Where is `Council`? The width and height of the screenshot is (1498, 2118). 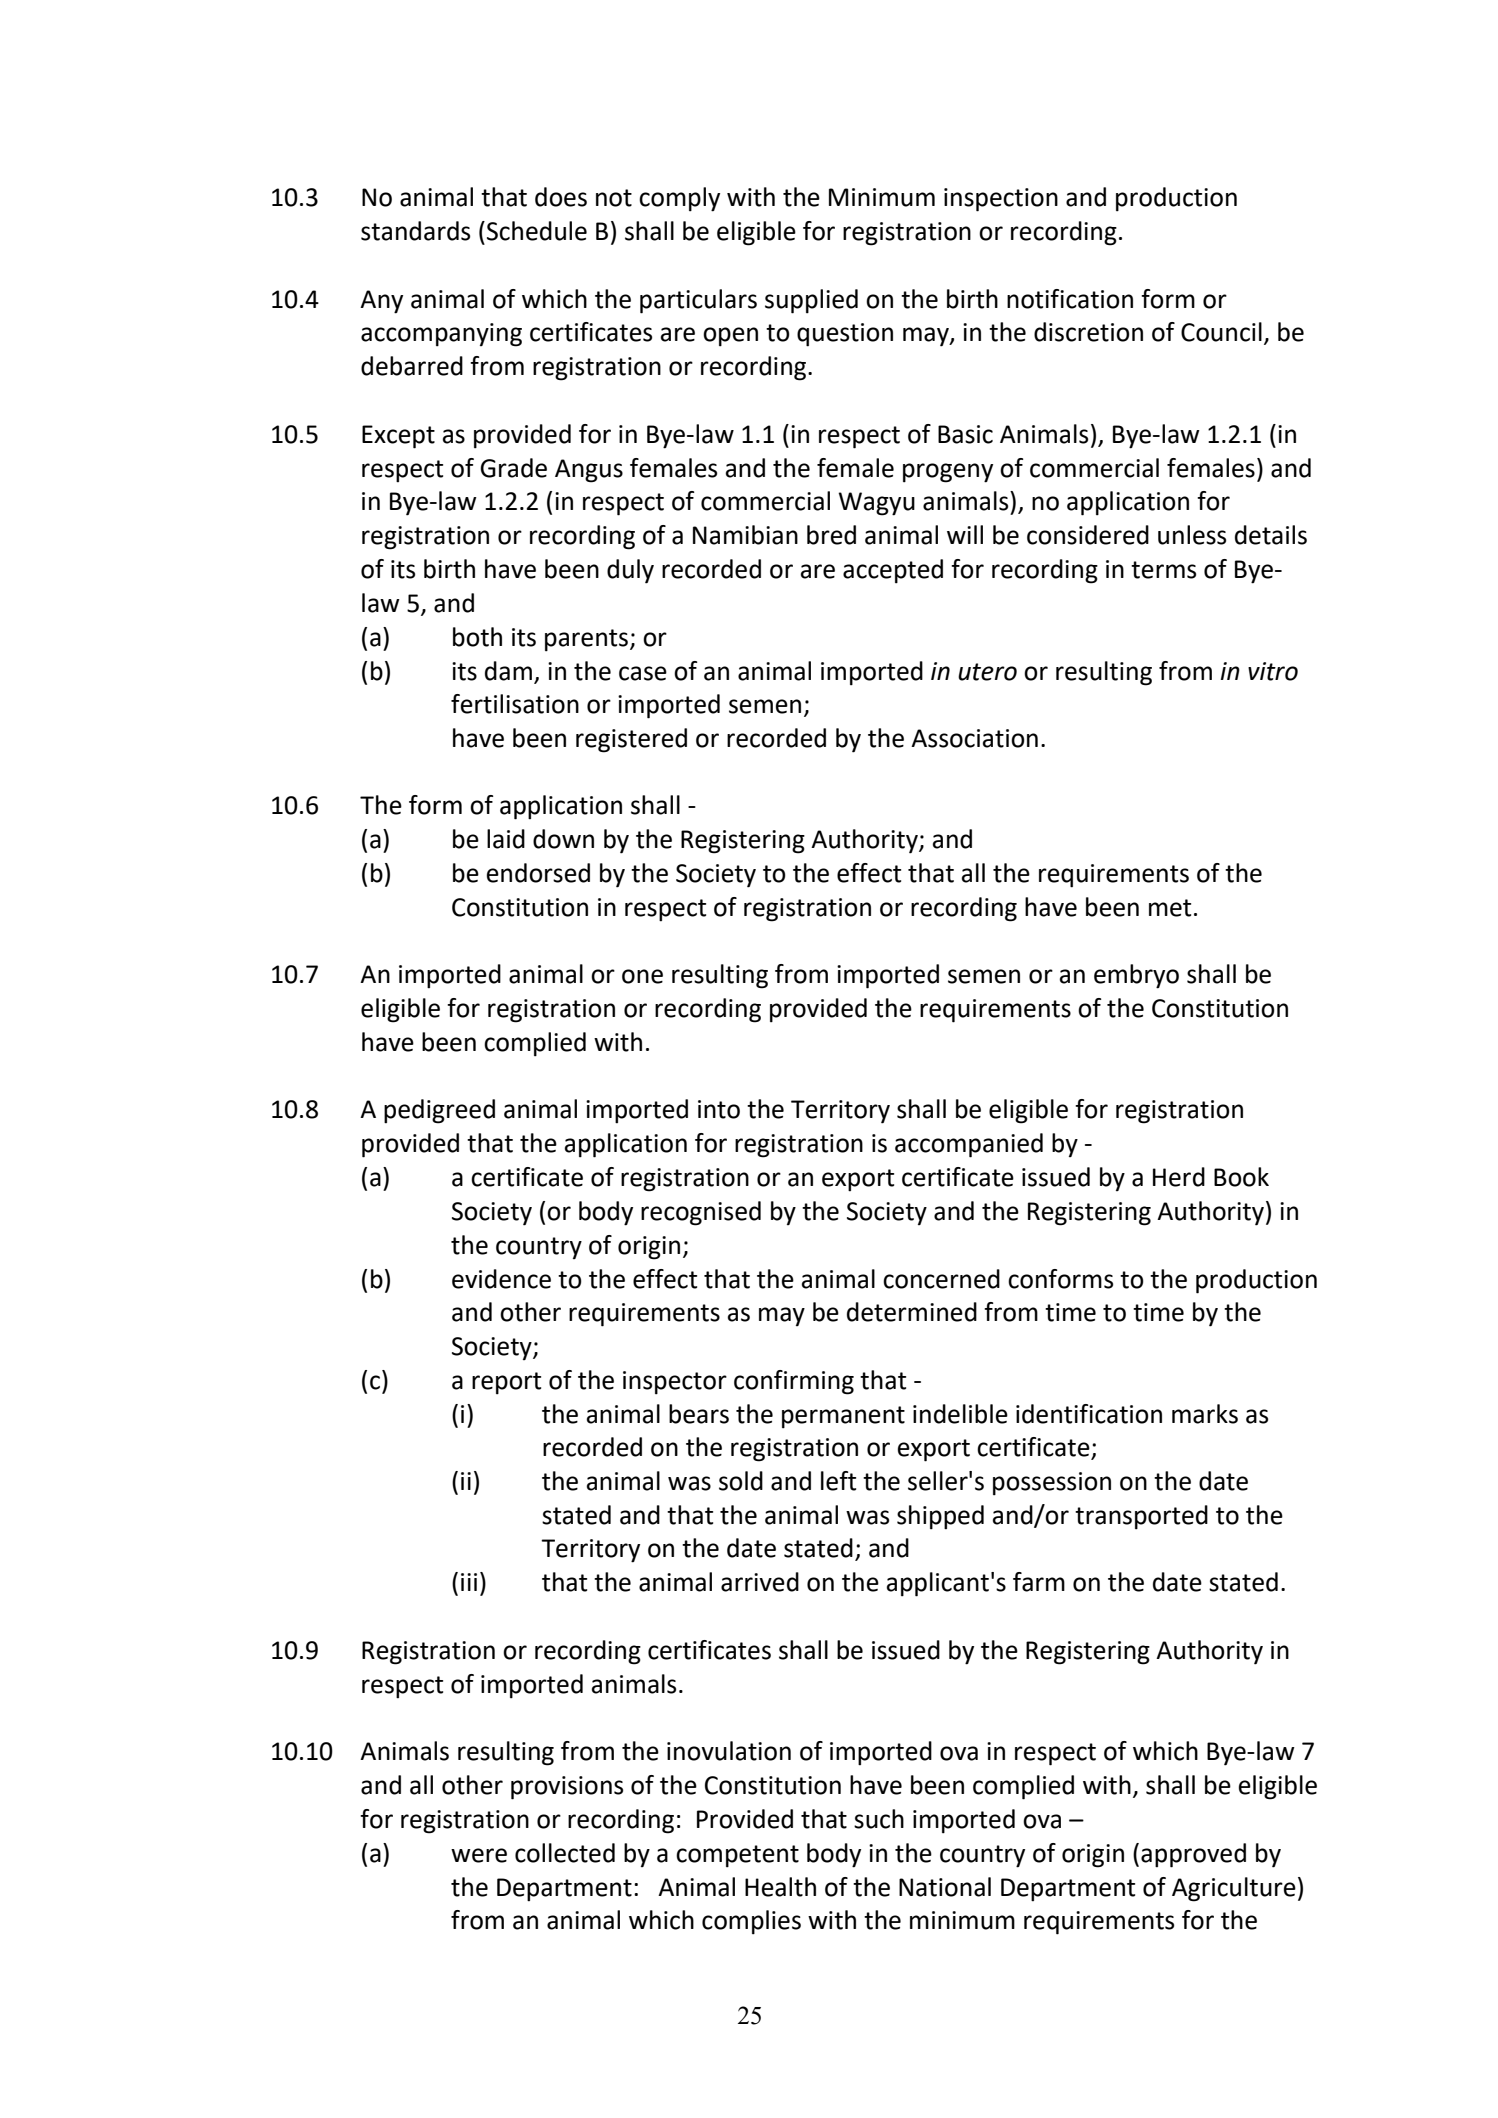 Council is located at coordinates (1221, 332).
